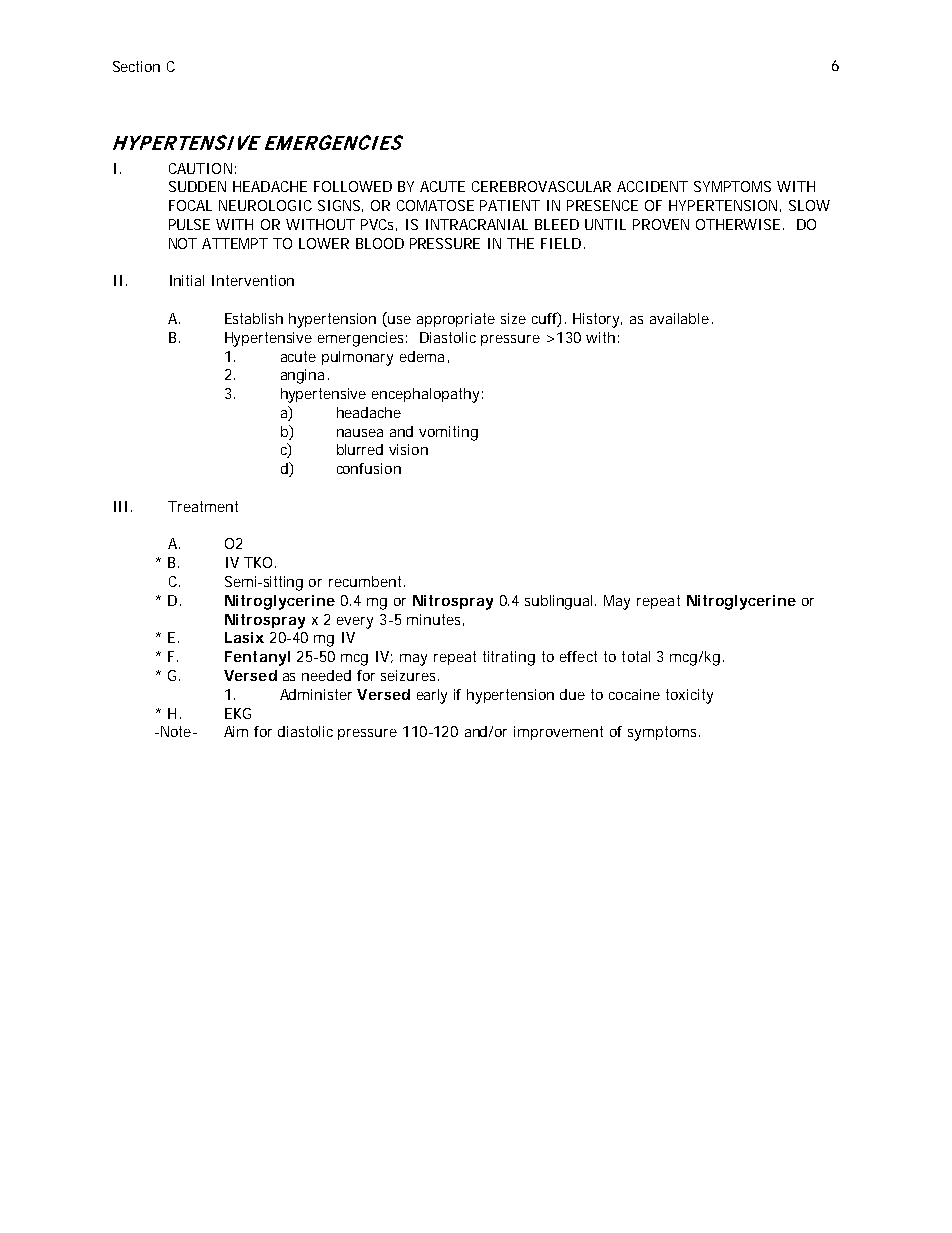 The image size is (952, 1233). Describe the element at coordinates (652, 186) in the image. I see `ACCIDENT` at that location.
